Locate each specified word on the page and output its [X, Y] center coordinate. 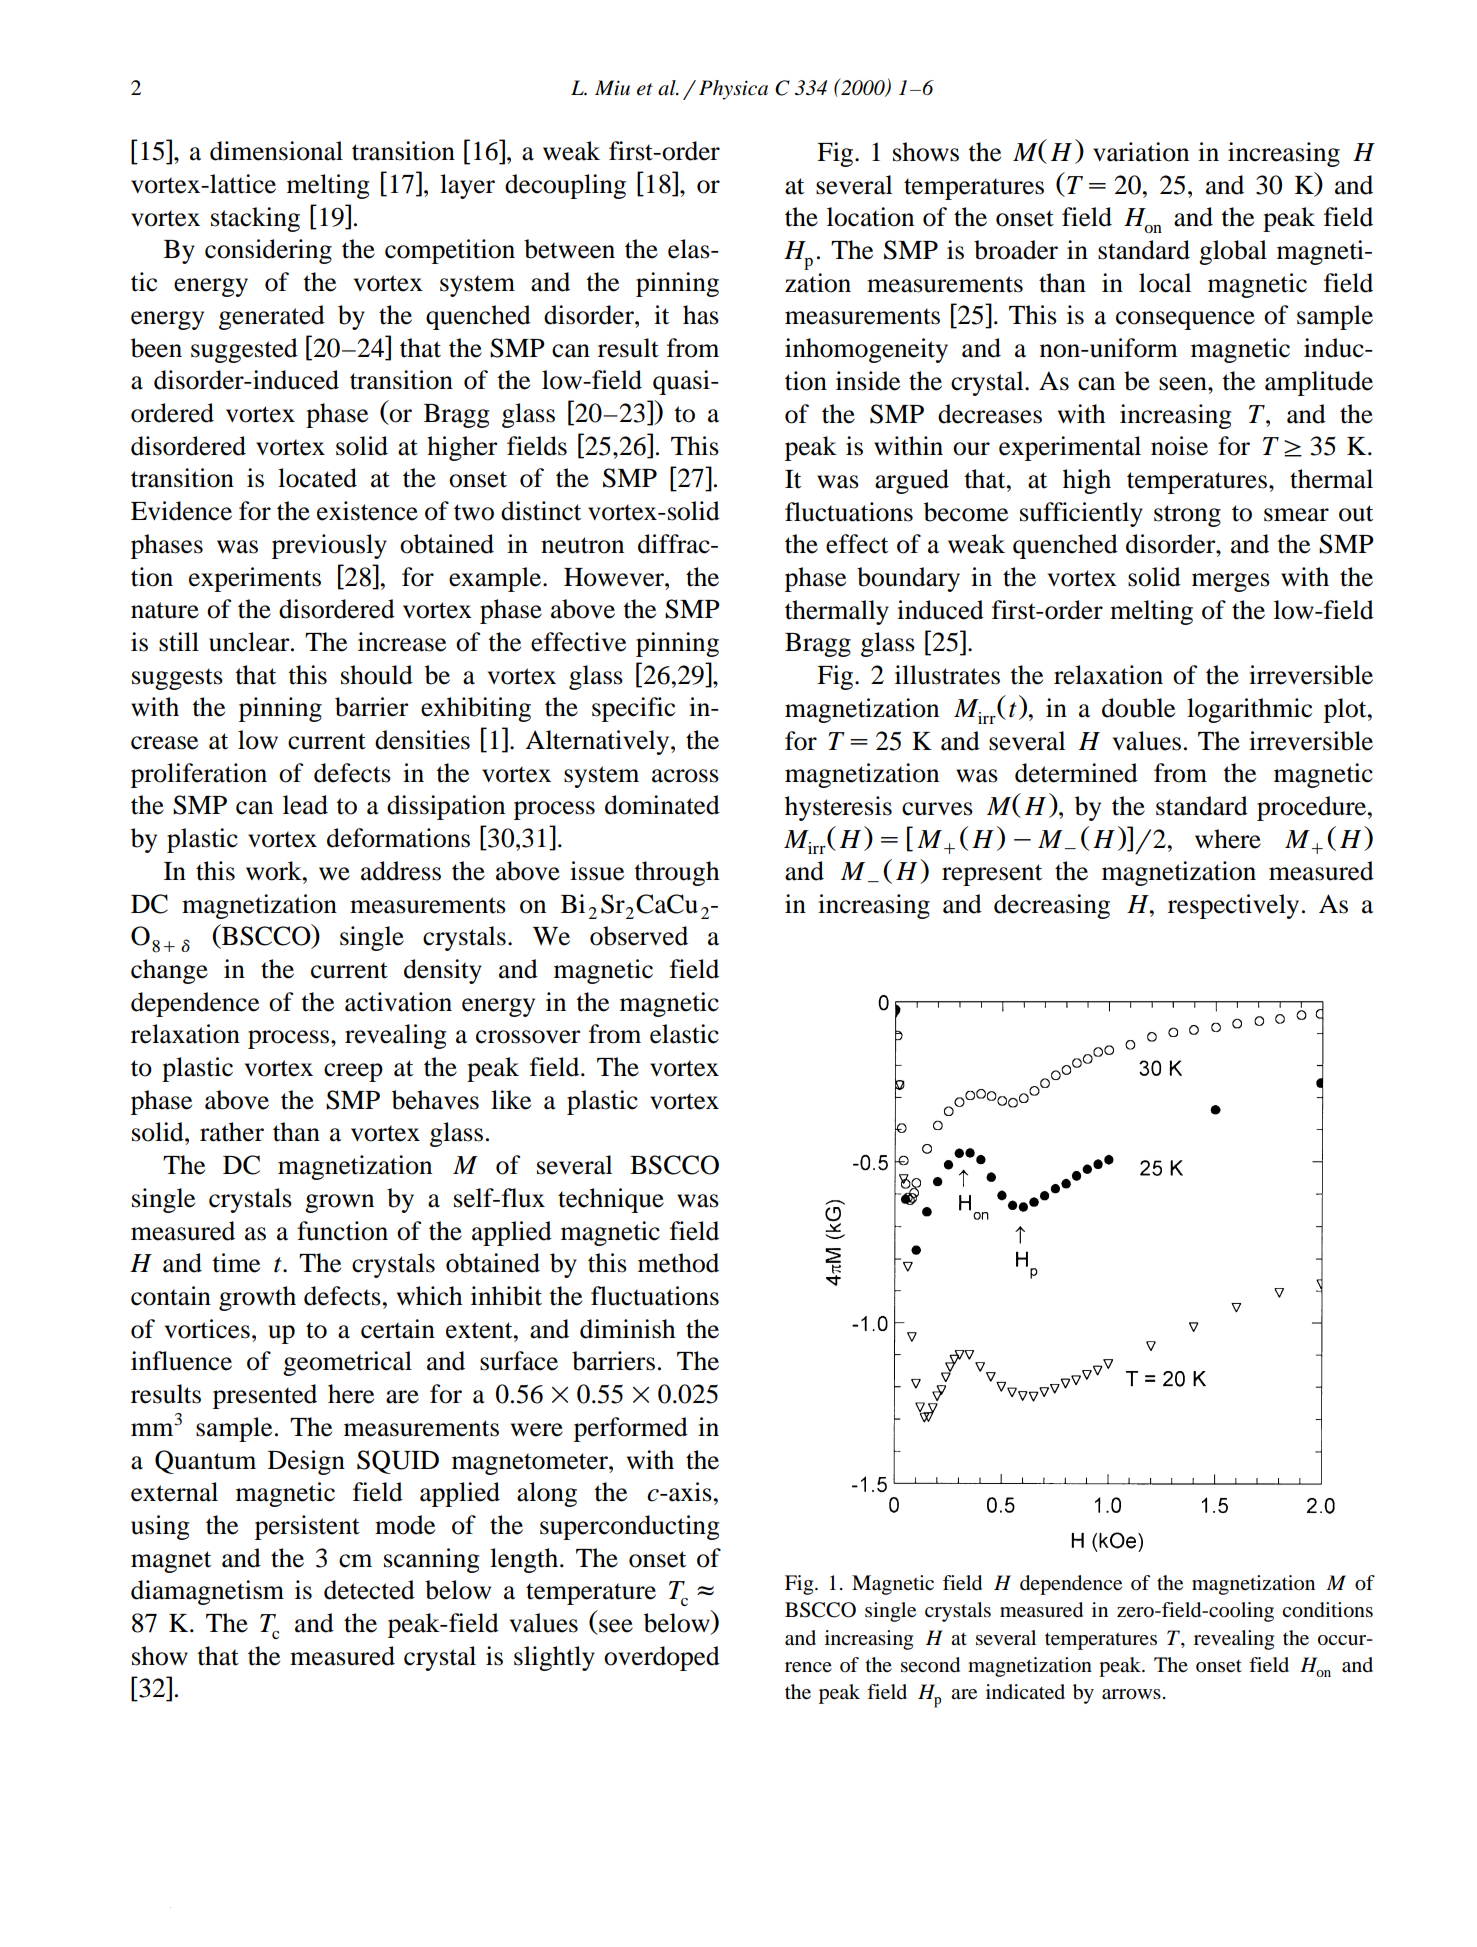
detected [369, 1590]
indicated [1025, 1692]
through [677, 873]
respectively [1233, 906]
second [930, 1665]
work [275, 871]
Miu [612, 87]
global [1233, 252]
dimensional [276, 151]
